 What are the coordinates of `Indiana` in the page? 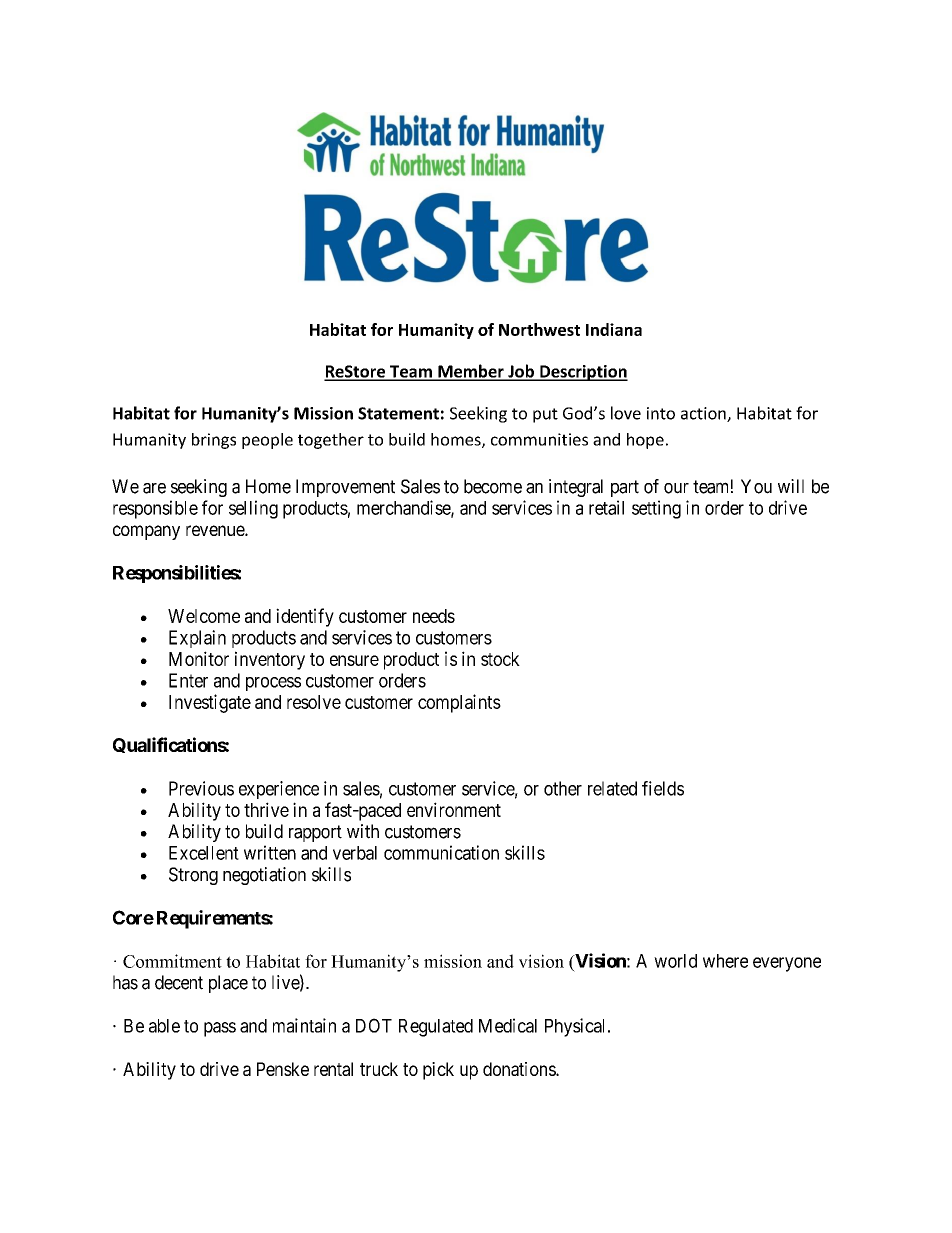 It's located at (614, 329).
